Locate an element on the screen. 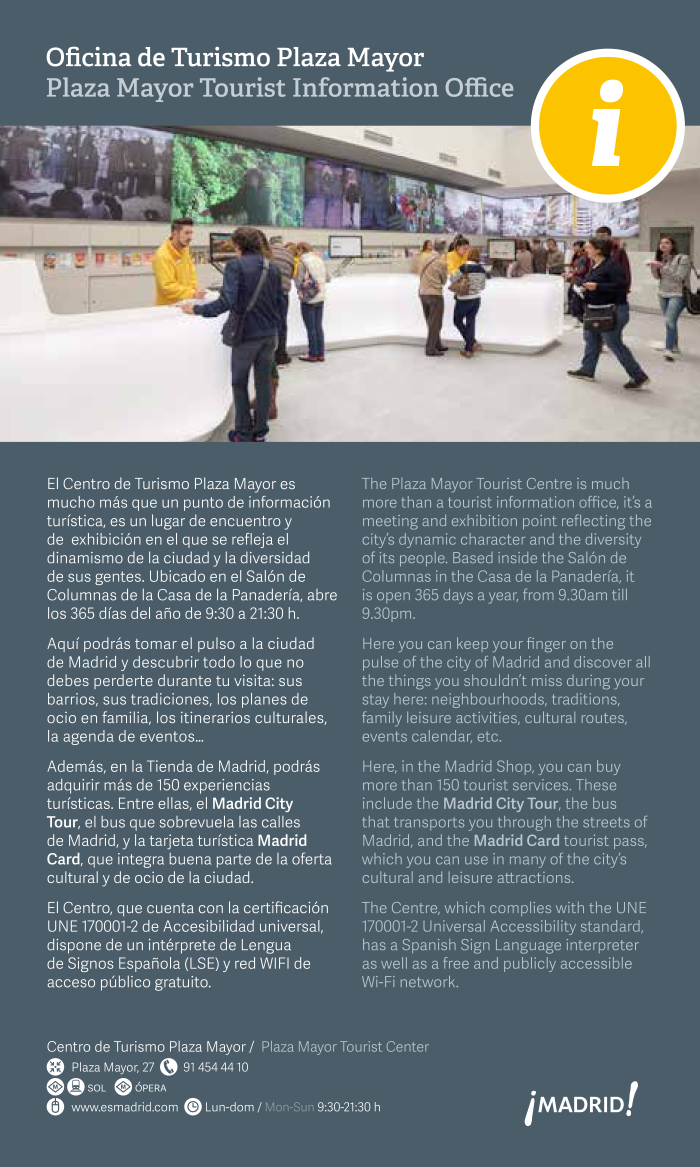  include is located at coordinates (387, 803).
